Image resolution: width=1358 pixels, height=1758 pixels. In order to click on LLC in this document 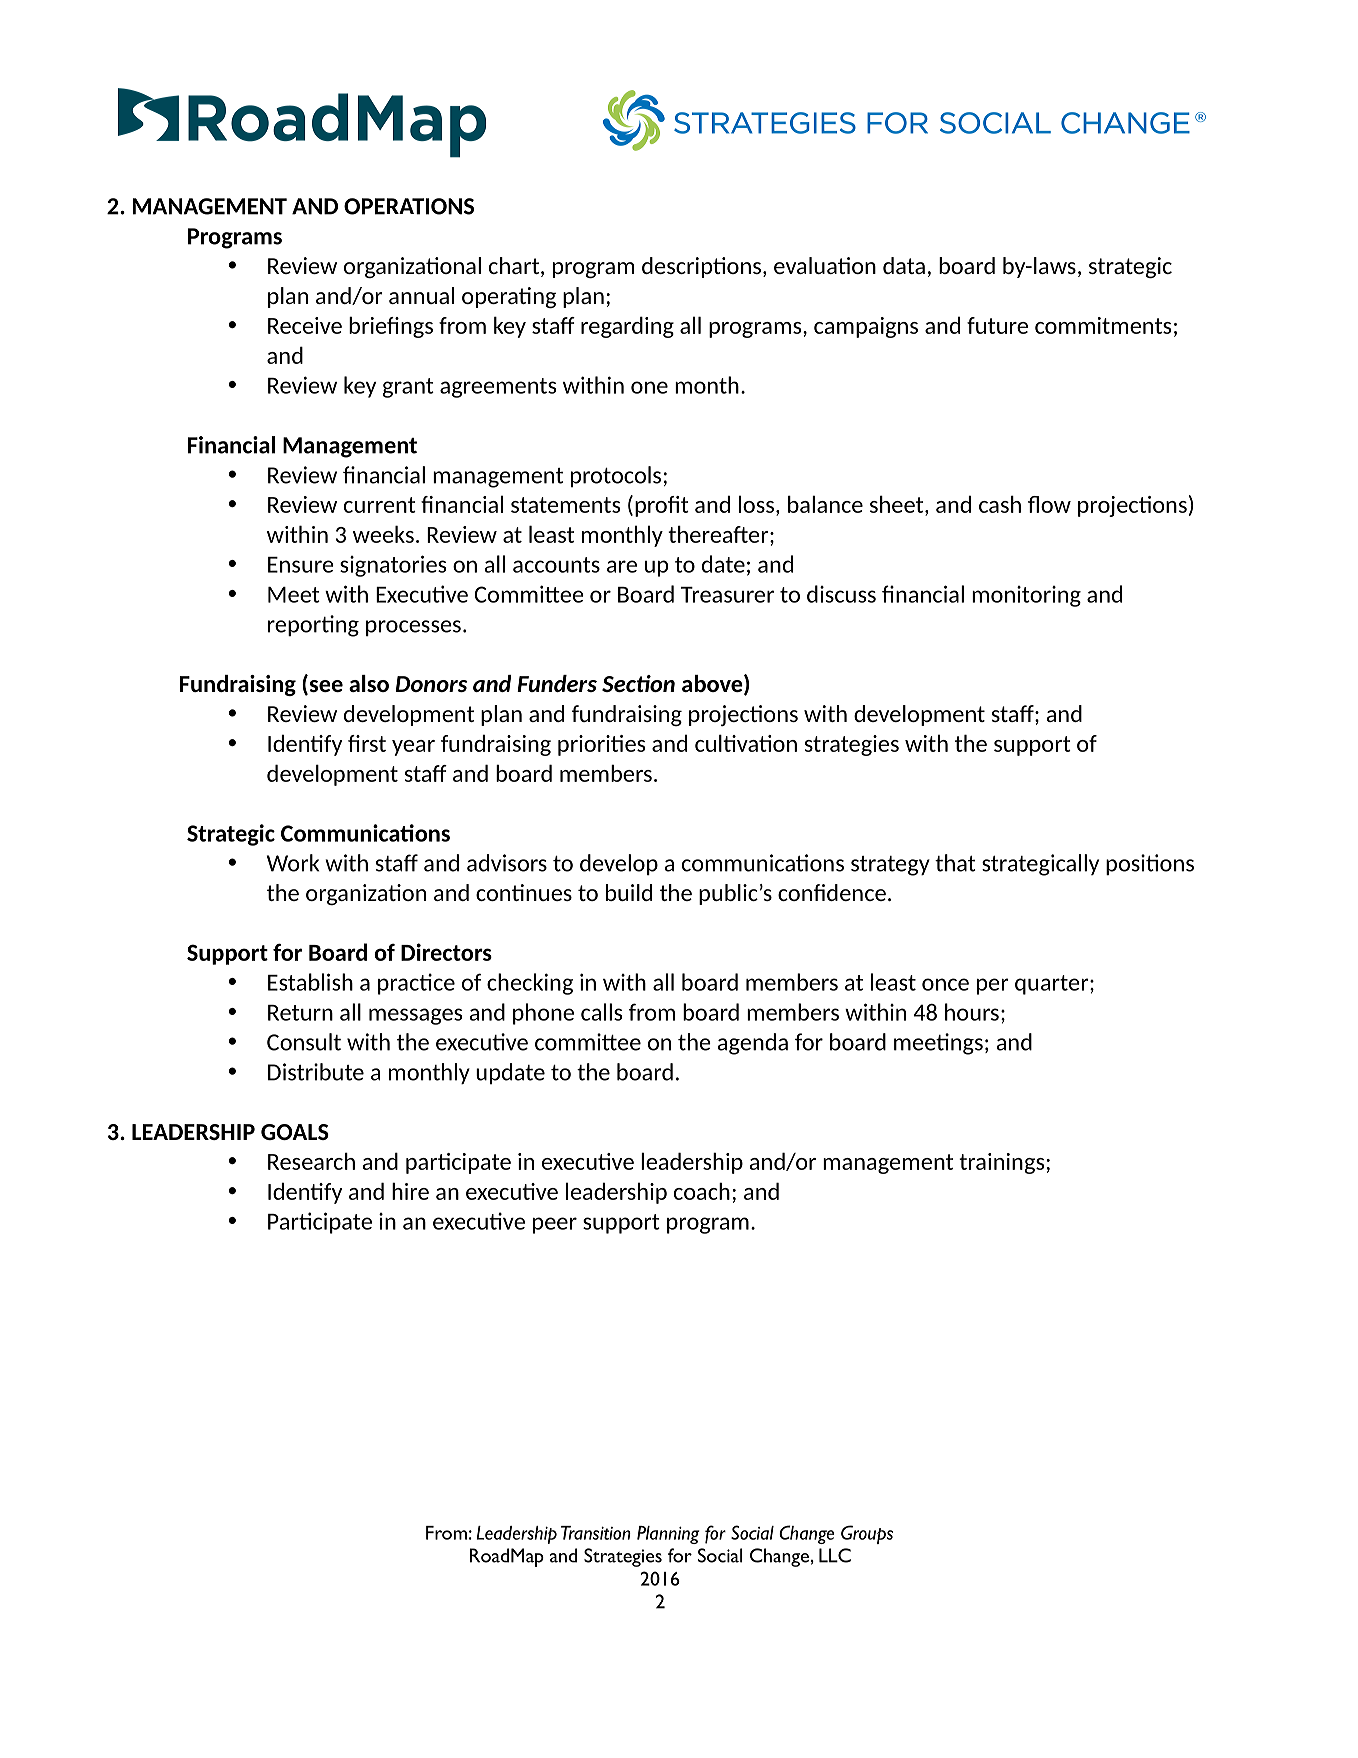, I will do `click(835, 1555)`.
